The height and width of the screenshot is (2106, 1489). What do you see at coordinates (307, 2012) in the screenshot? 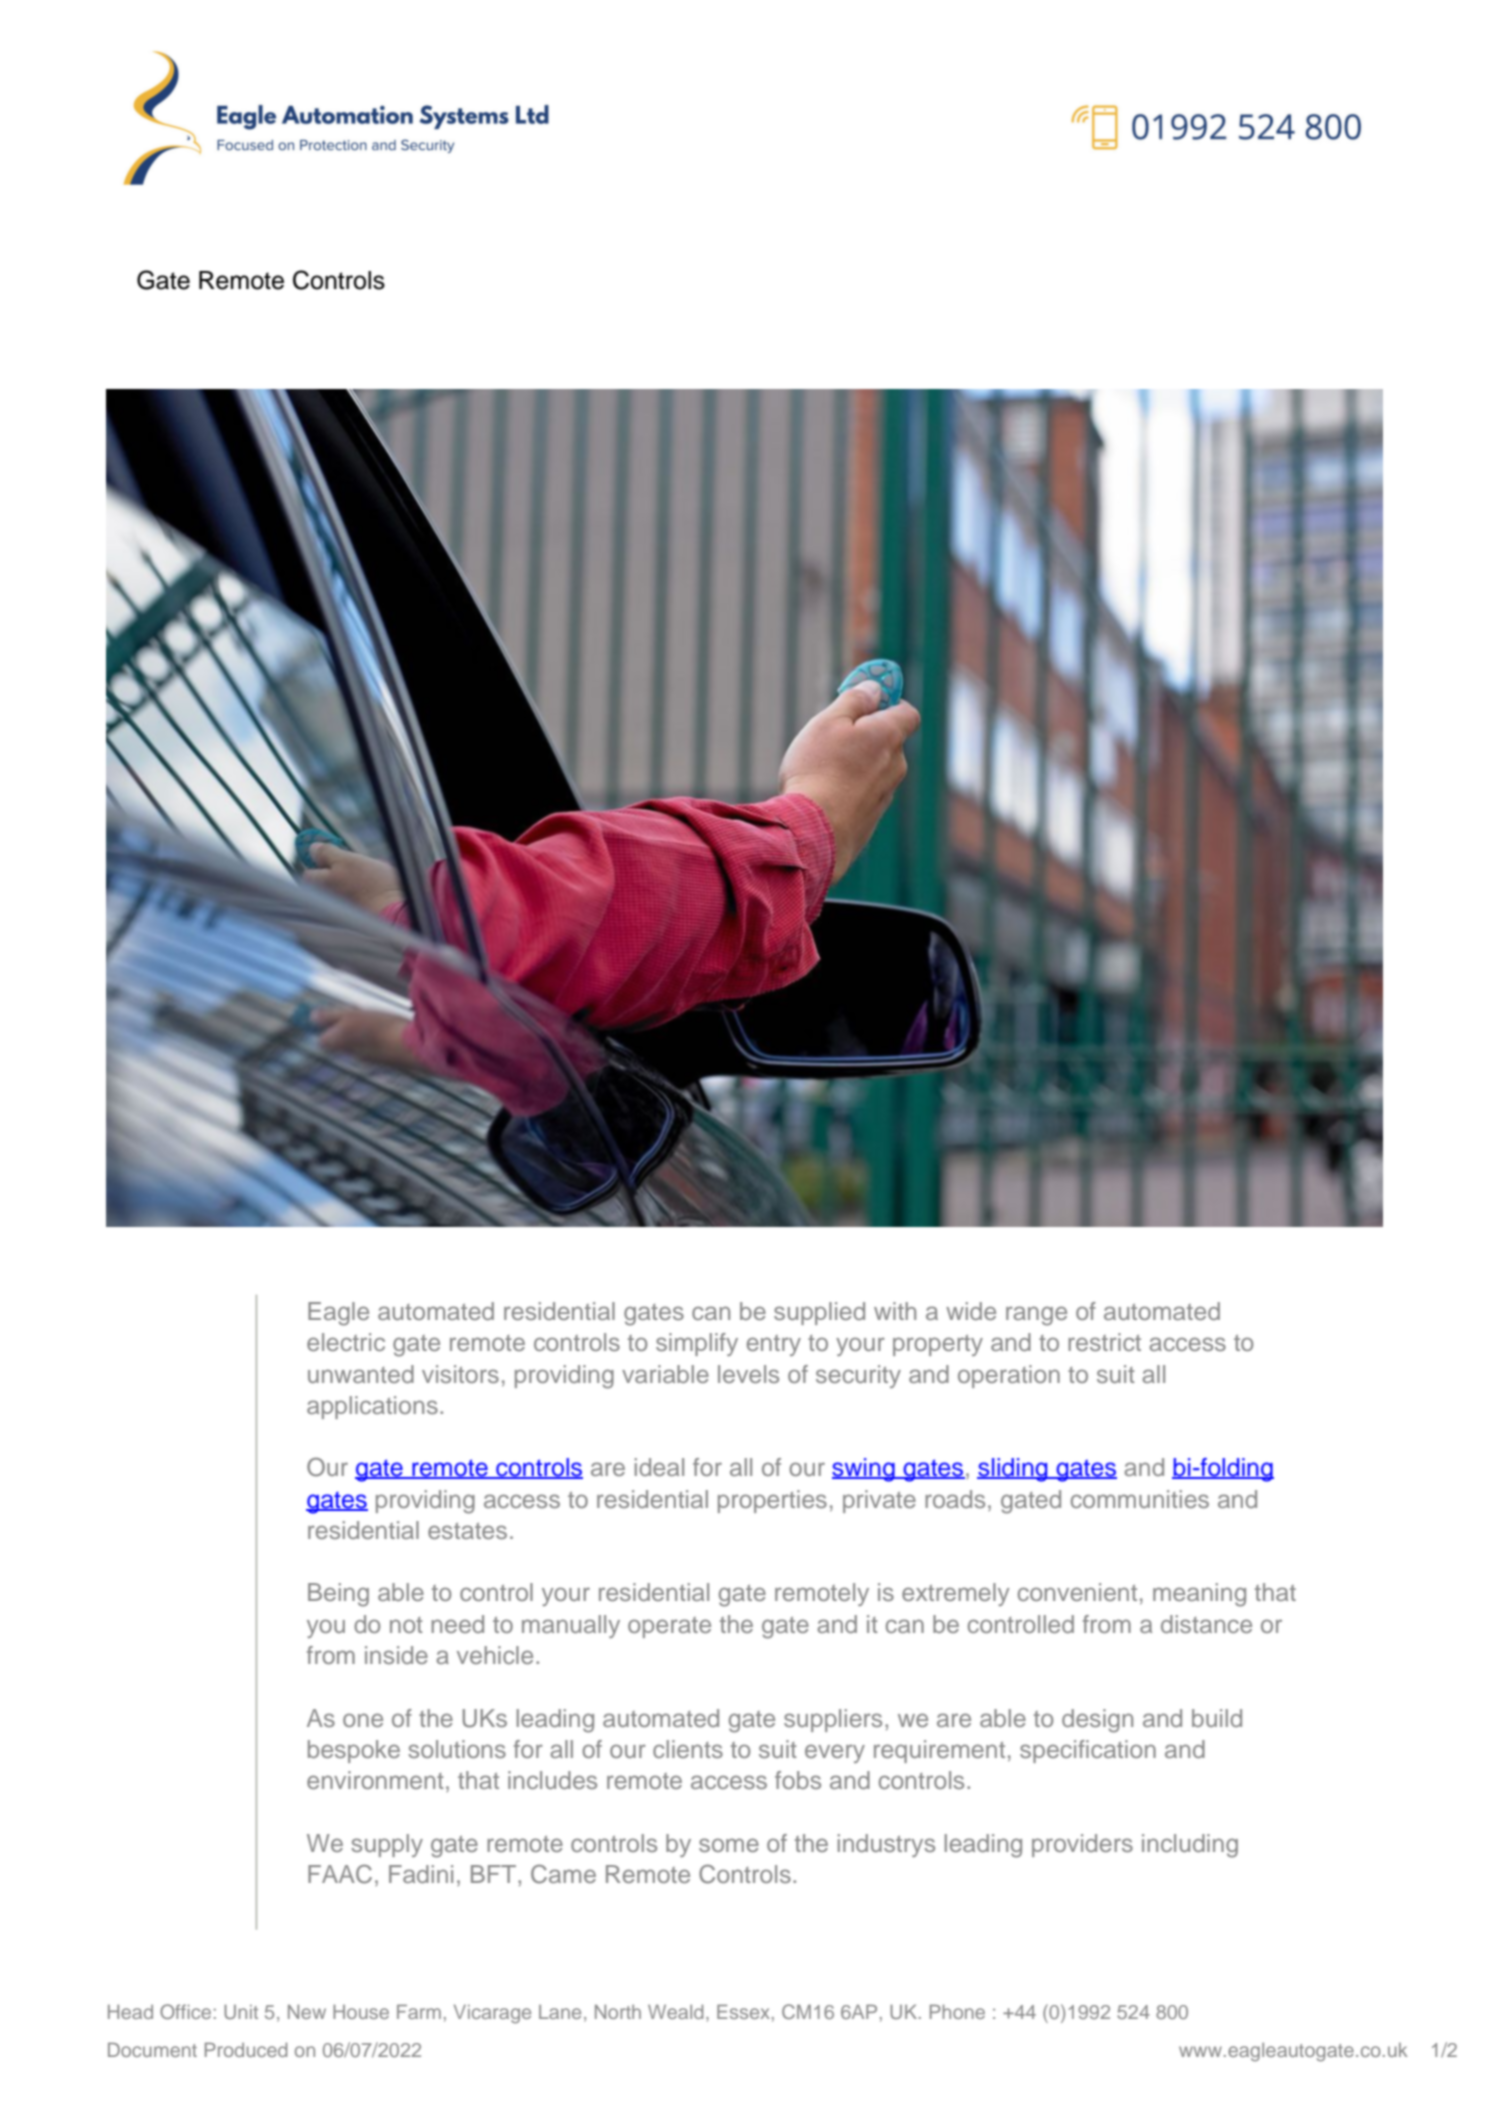
I see `New` at bounding box center [307, 2012].
